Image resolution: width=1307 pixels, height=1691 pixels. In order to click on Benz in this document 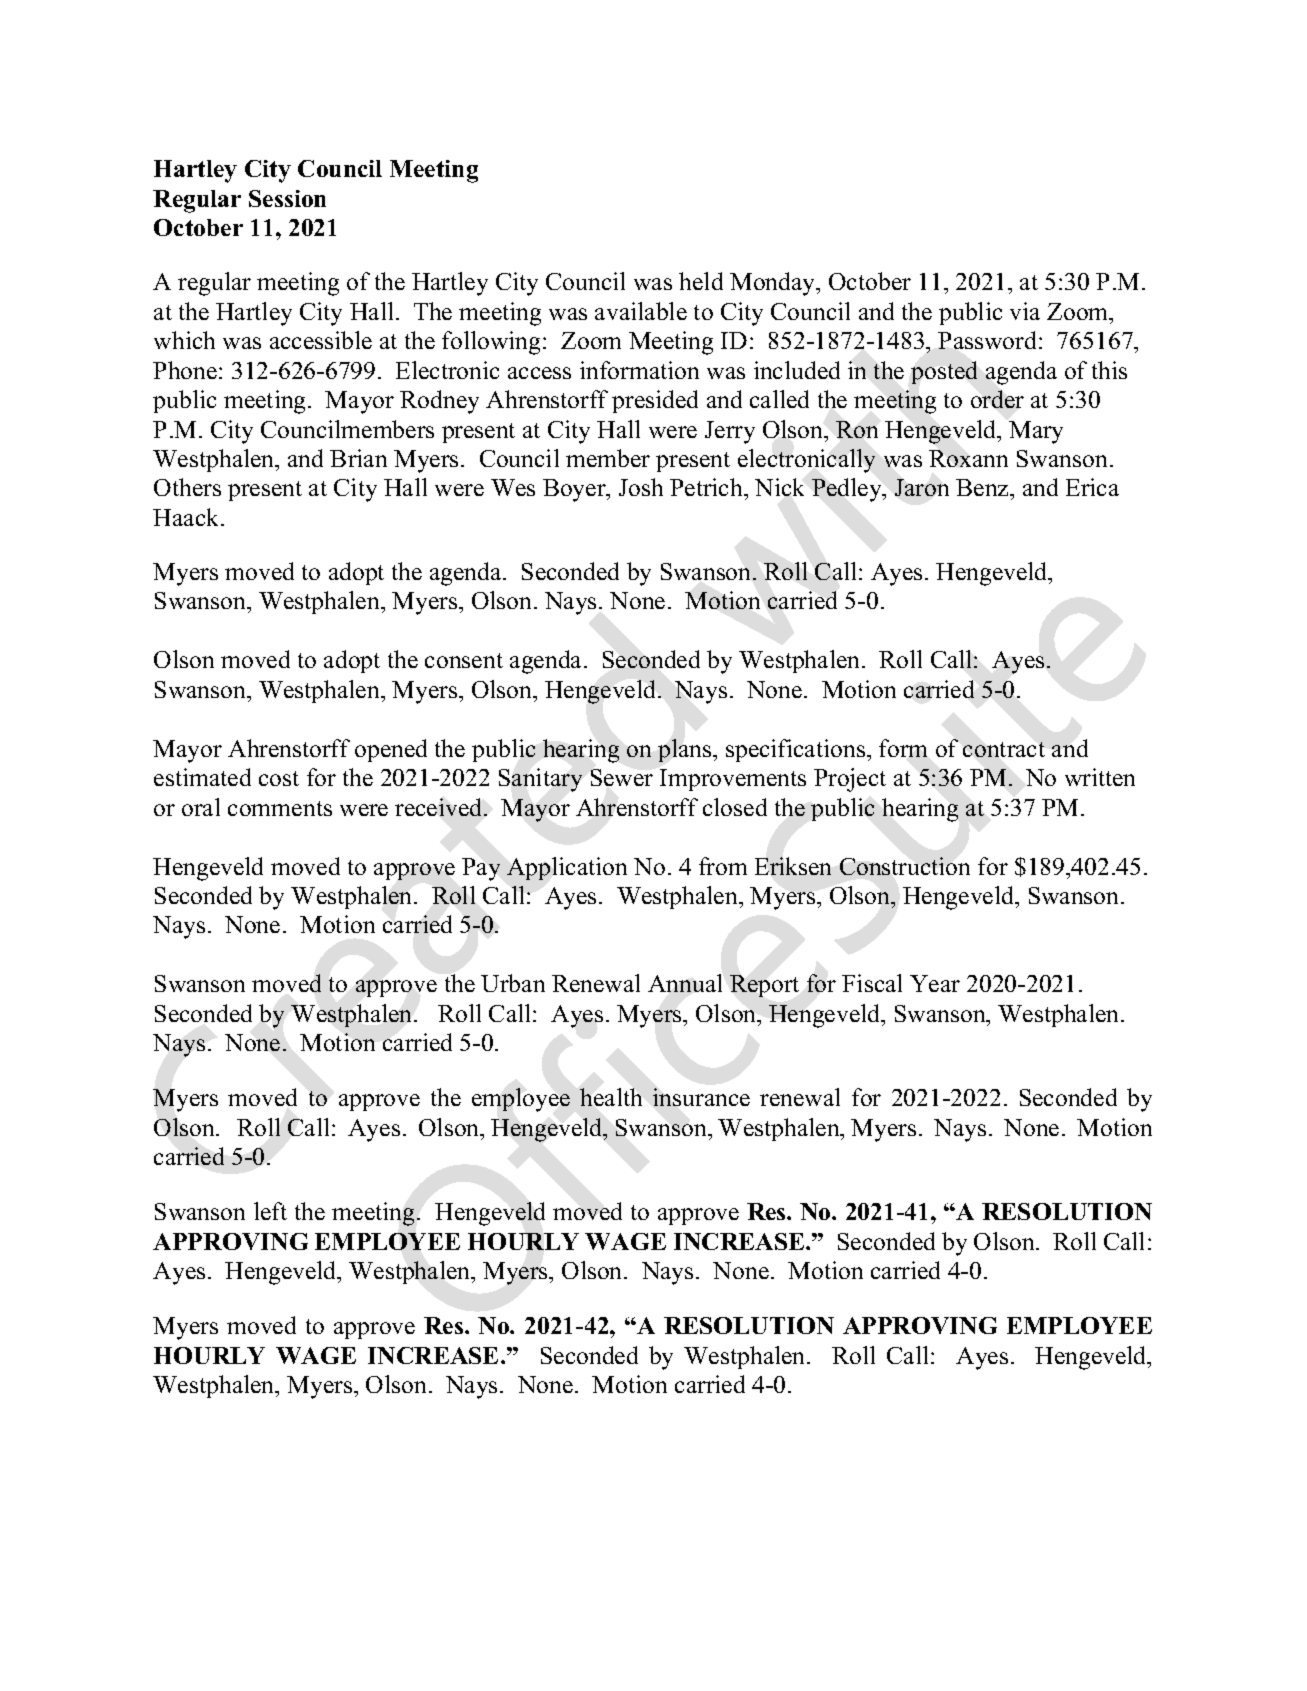, I will do `click(983, 487)`.
